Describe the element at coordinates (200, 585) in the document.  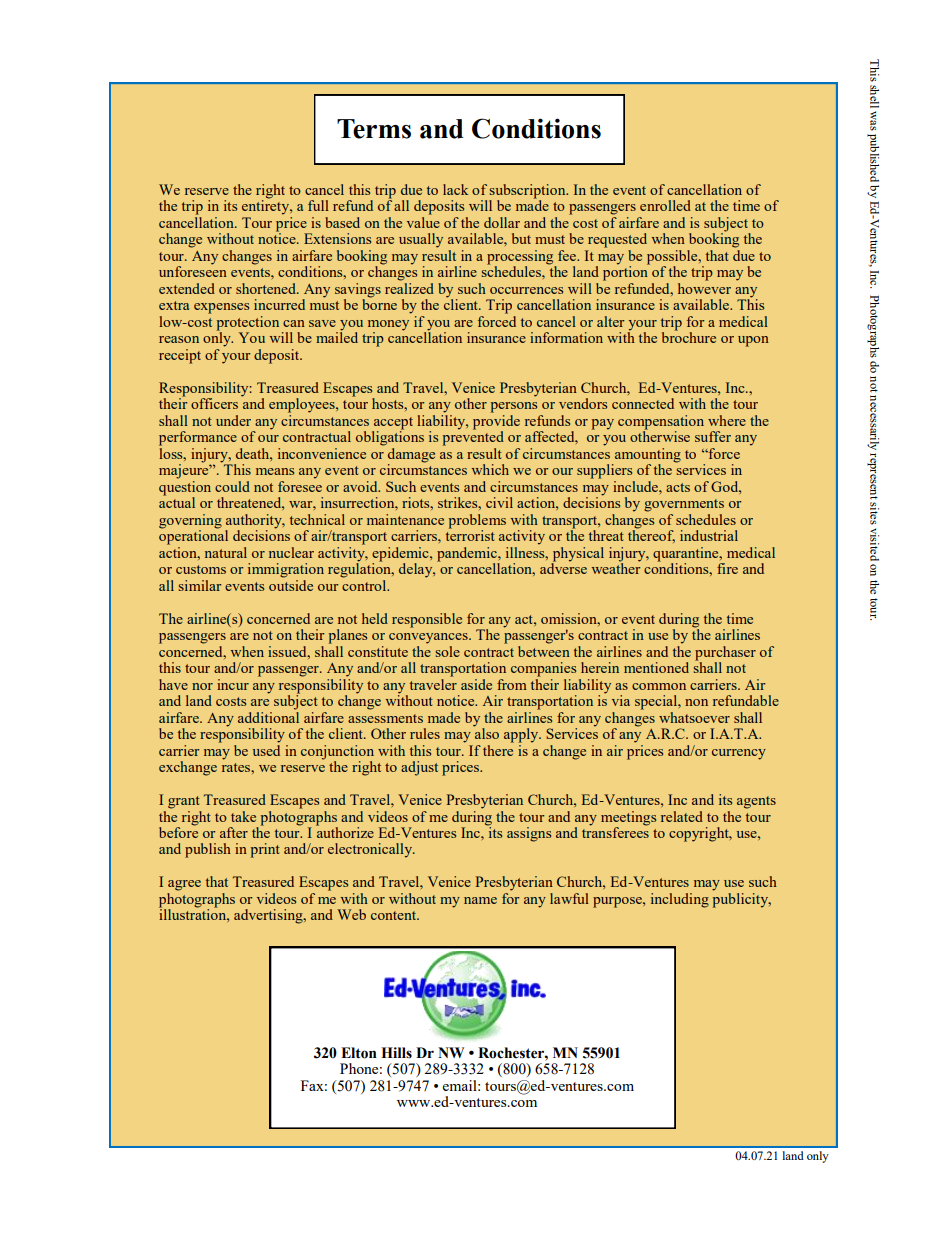
I see `similar` at that location.
